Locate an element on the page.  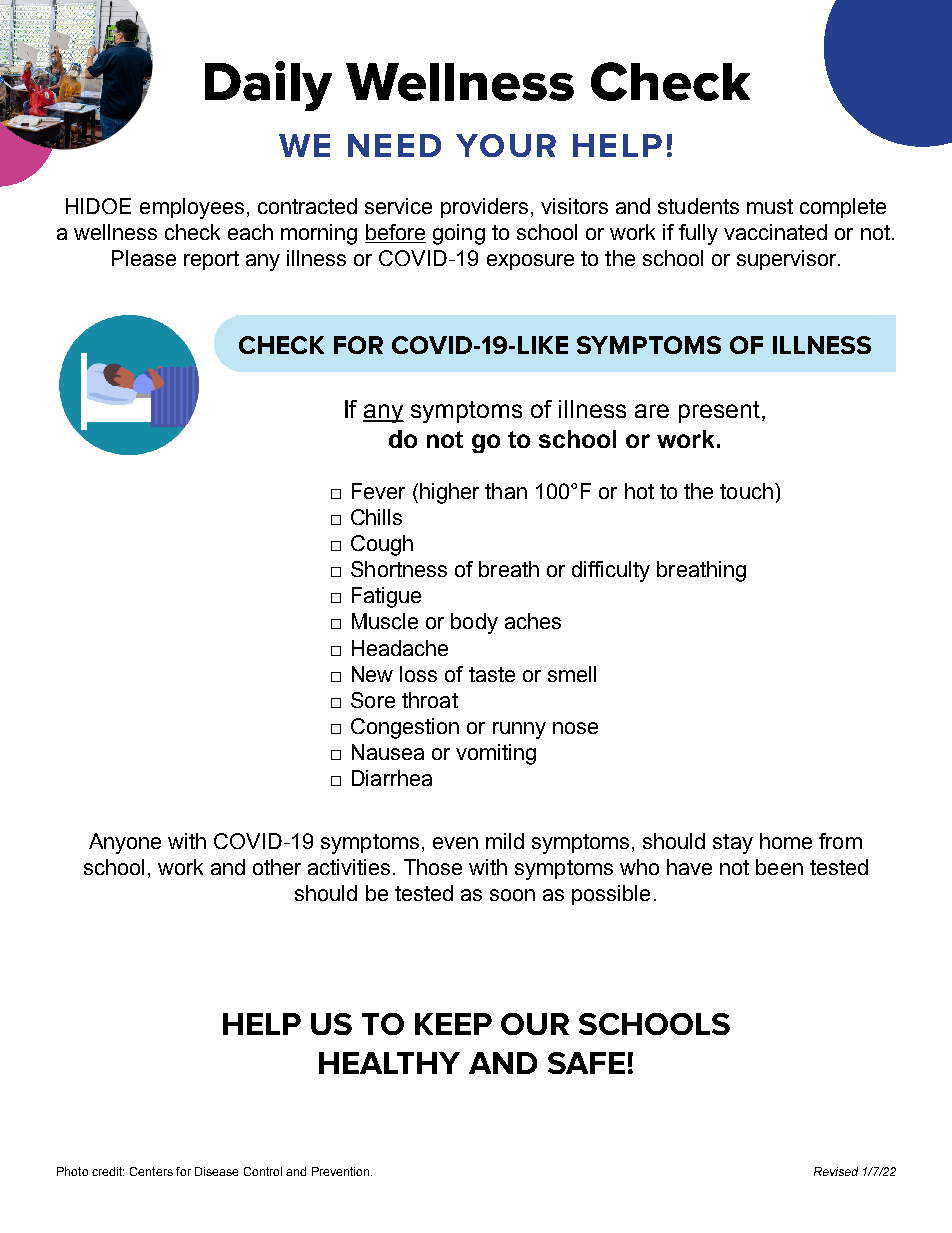
difficulty is located at coordinates (611, 571).
